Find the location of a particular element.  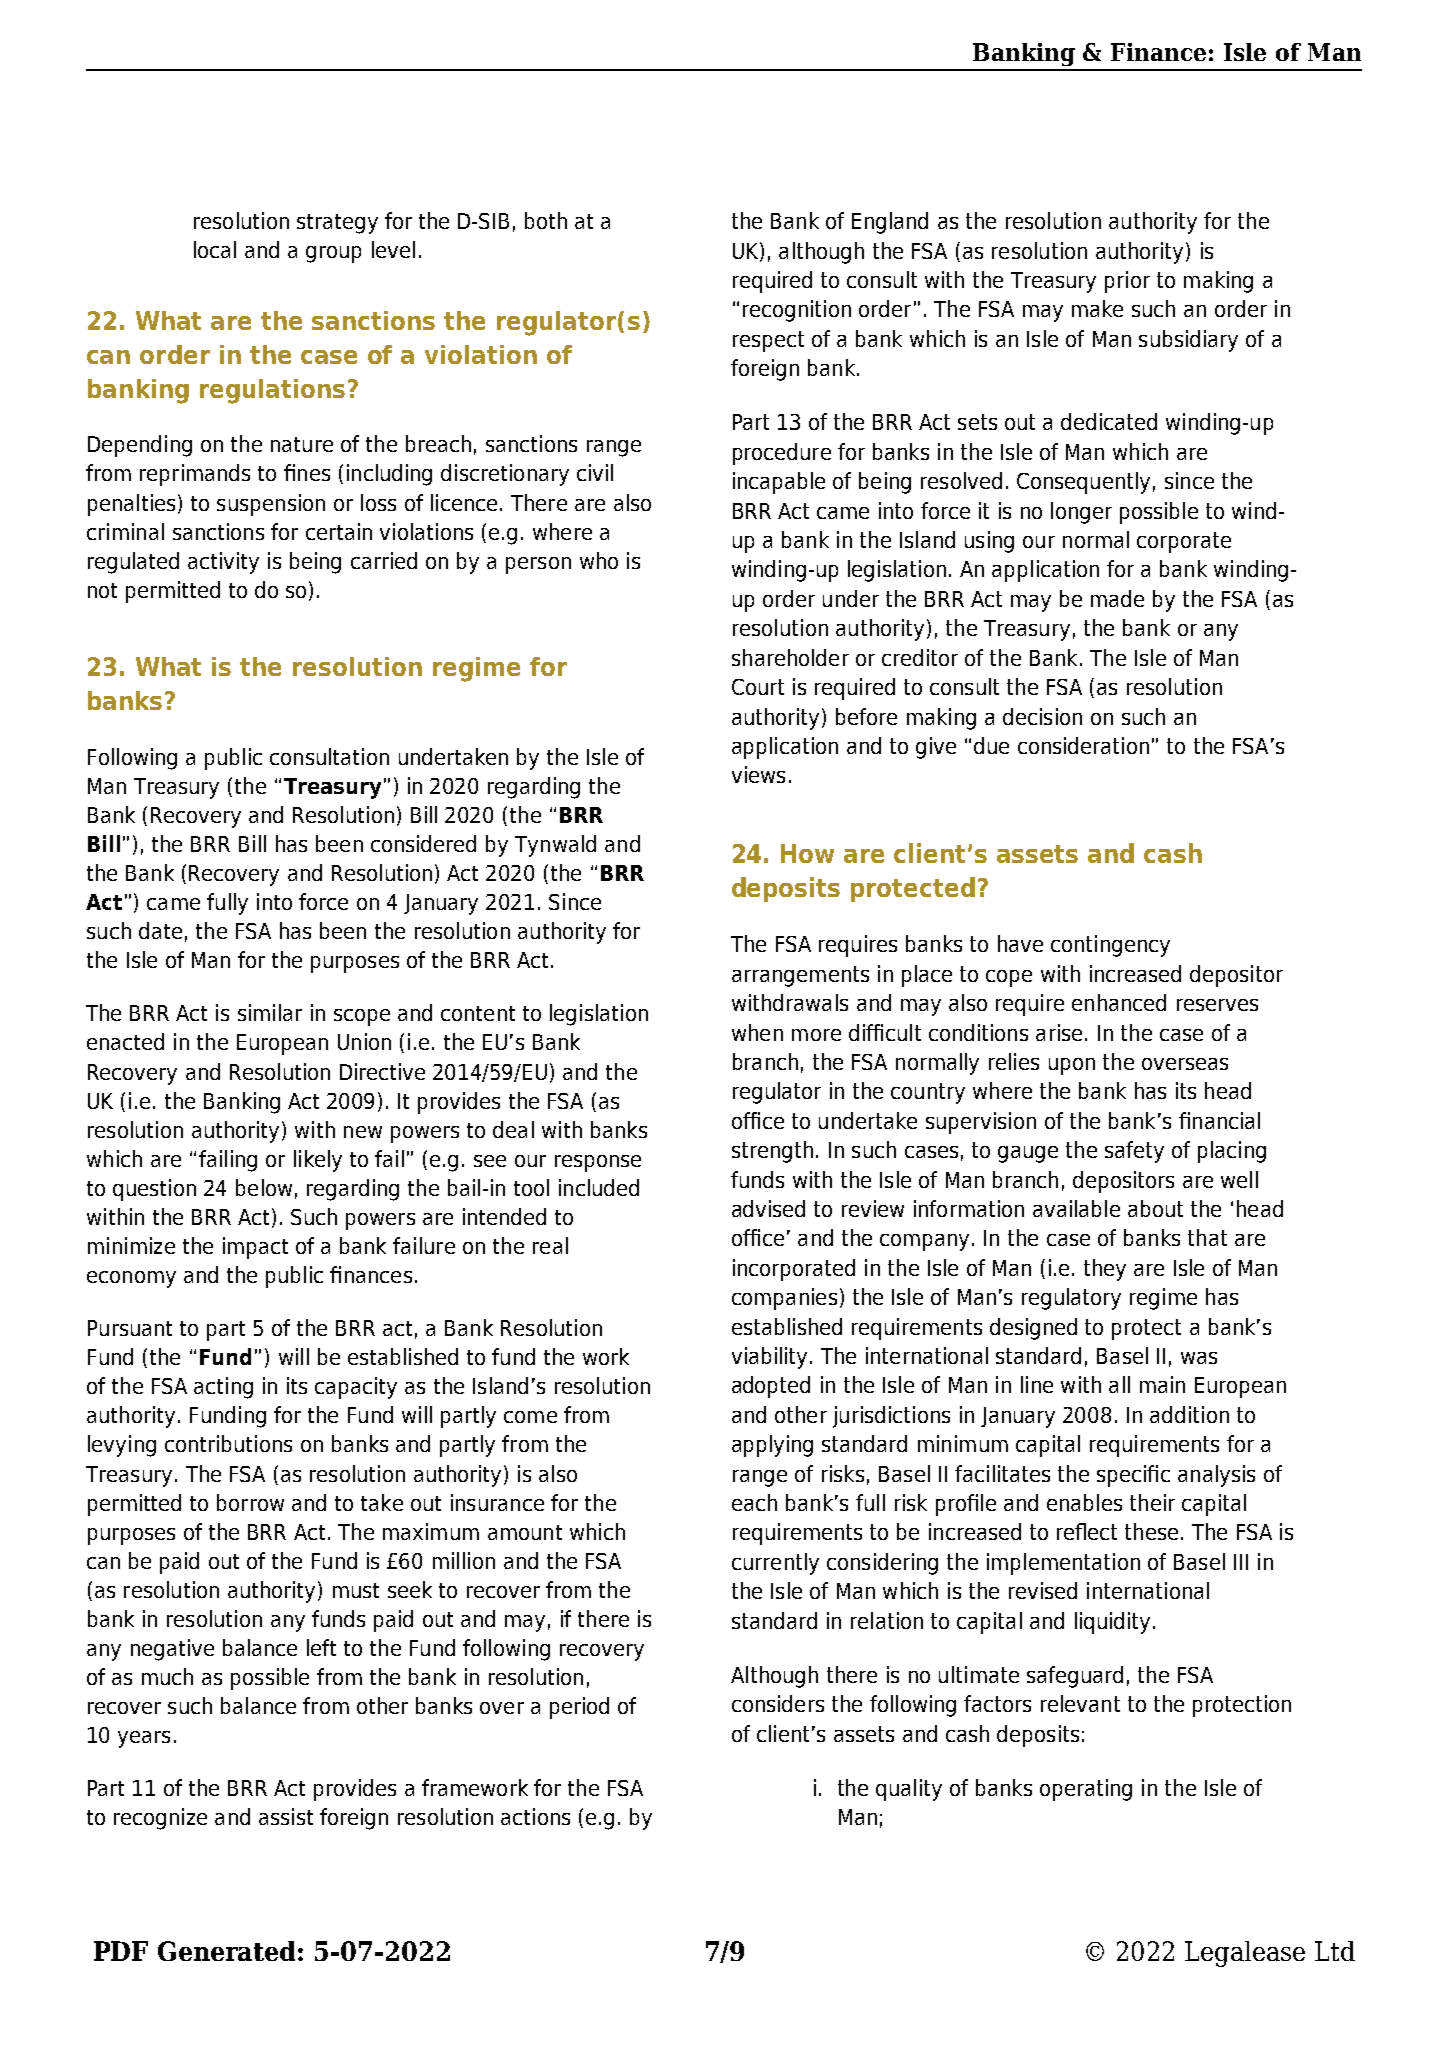

acting is located at coordinates (223, 1388).
